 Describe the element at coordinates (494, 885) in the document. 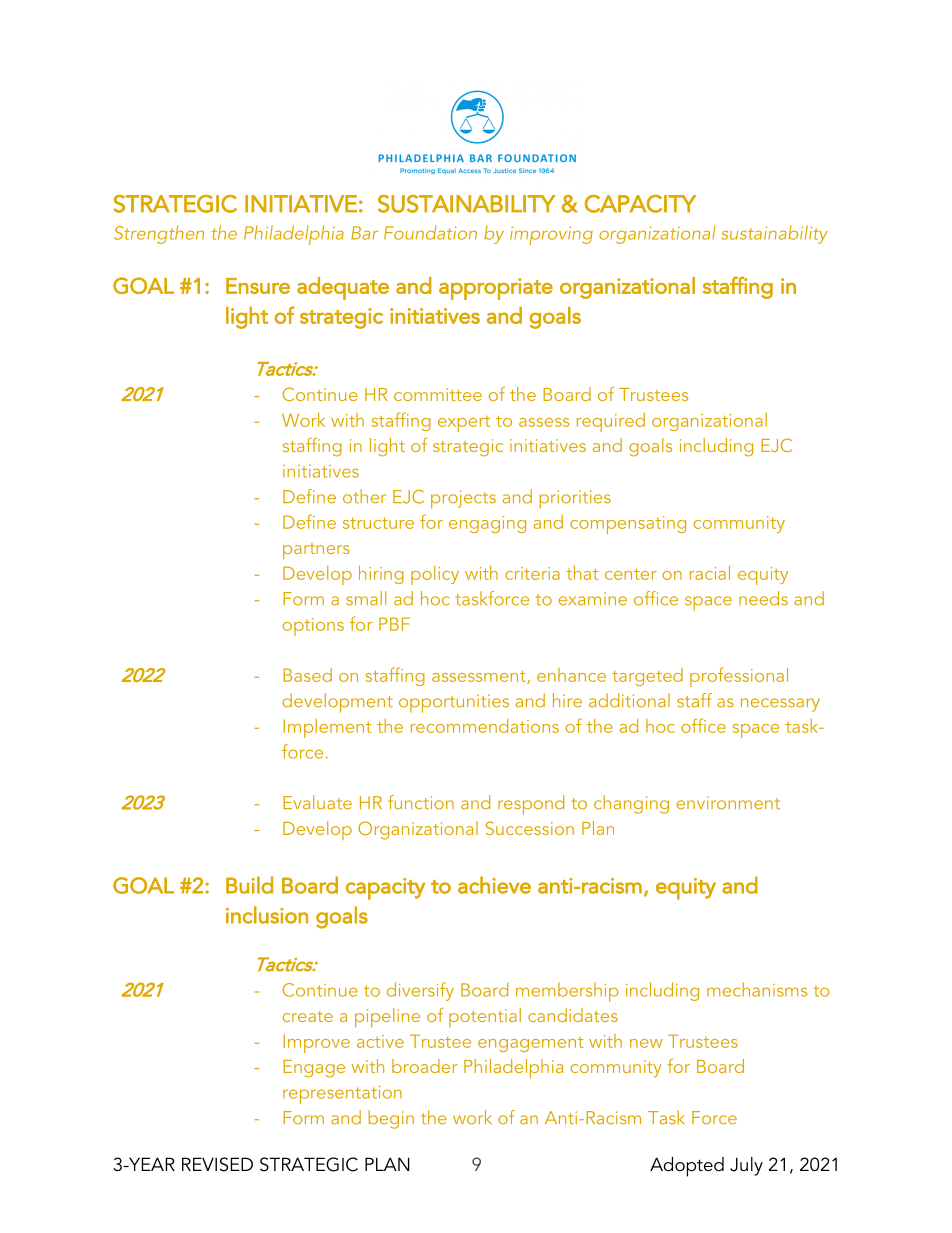

I see `achieve` at that location.
